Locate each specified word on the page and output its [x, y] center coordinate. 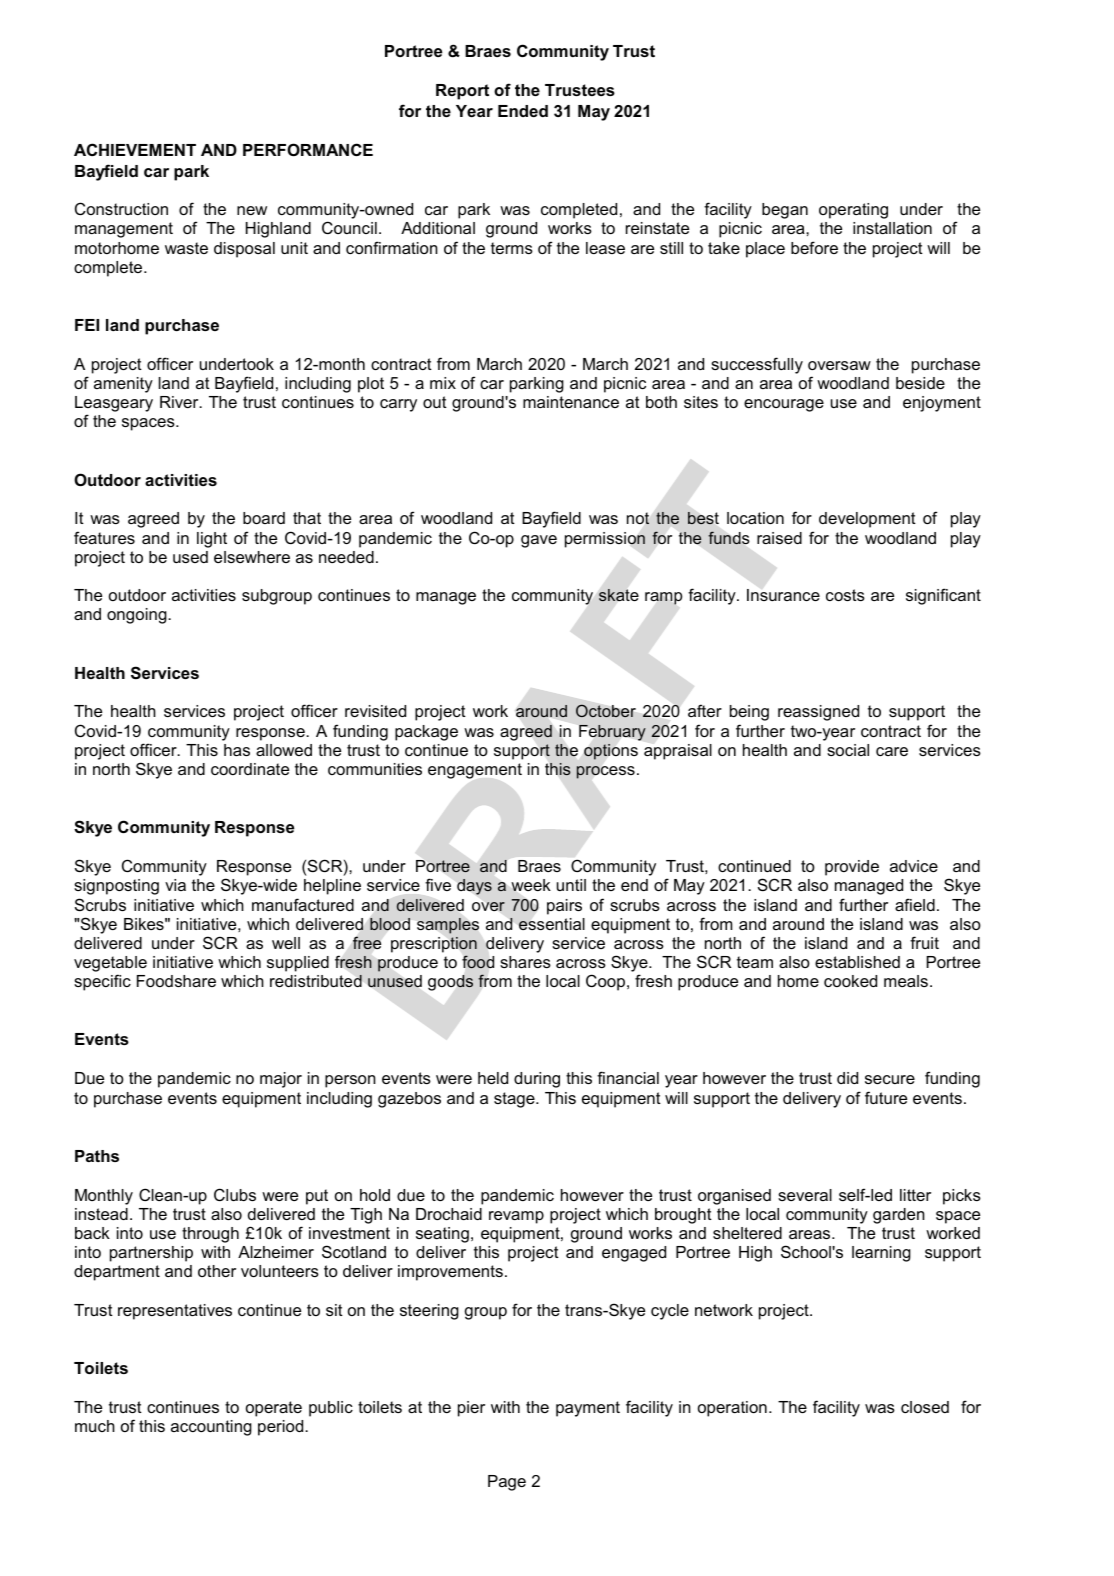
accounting [211, 1428]
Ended [523, 111]
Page [507, 1483]
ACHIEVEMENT [135, 149]
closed [925, 1407]
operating [853, 211]
